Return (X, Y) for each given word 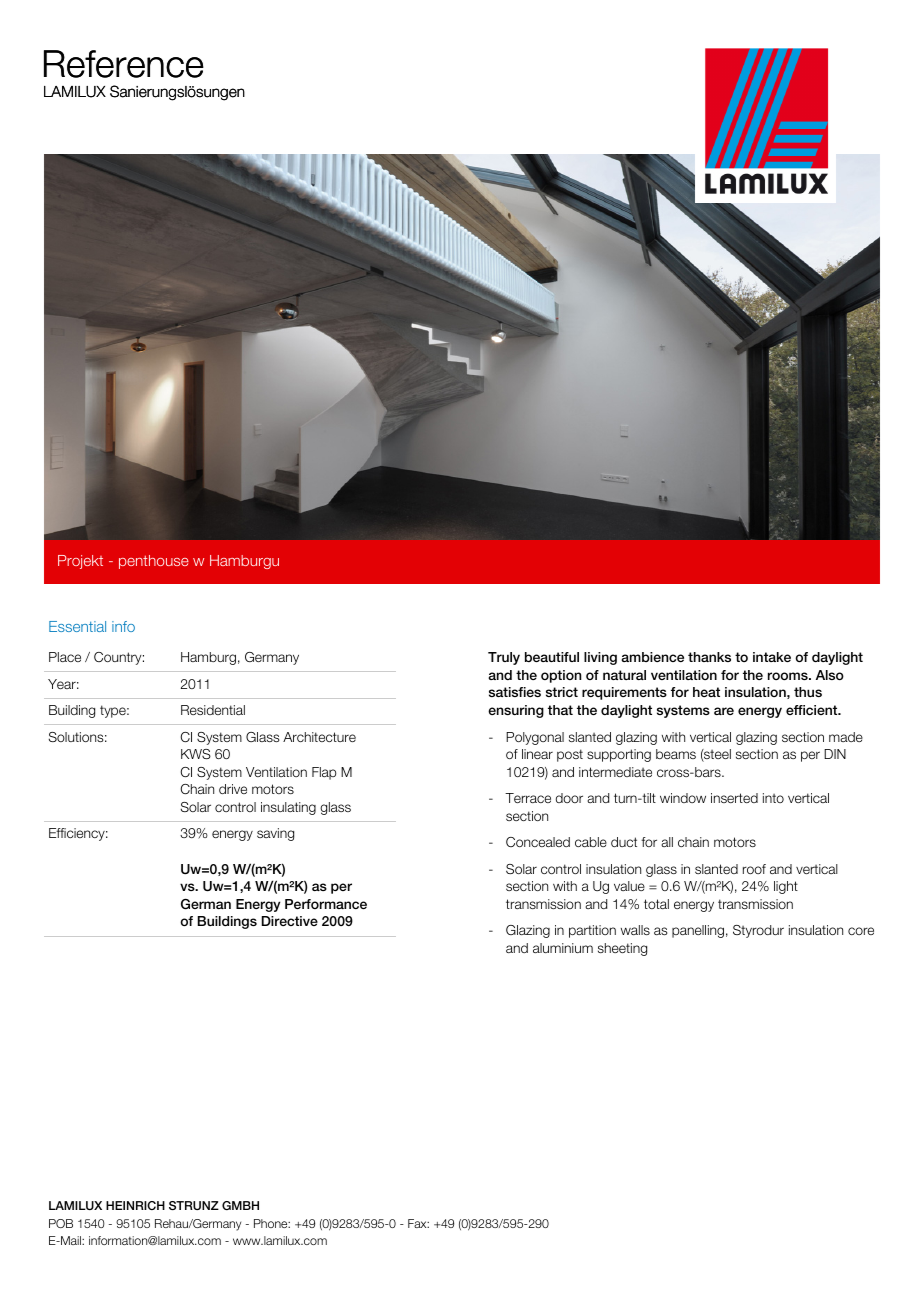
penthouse (154, 562)
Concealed (538, 842)
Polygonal (535, 738)
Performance (326, 904)
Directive (290, 921)
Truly (504, 658)
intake (772, 657)
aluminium (563, 948)
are (724, 711)
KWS (196, 754)
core (861, 931)
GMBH (240, 1205)
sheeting (622, 949)
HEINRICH (135, 1205)
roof (754, 869)
